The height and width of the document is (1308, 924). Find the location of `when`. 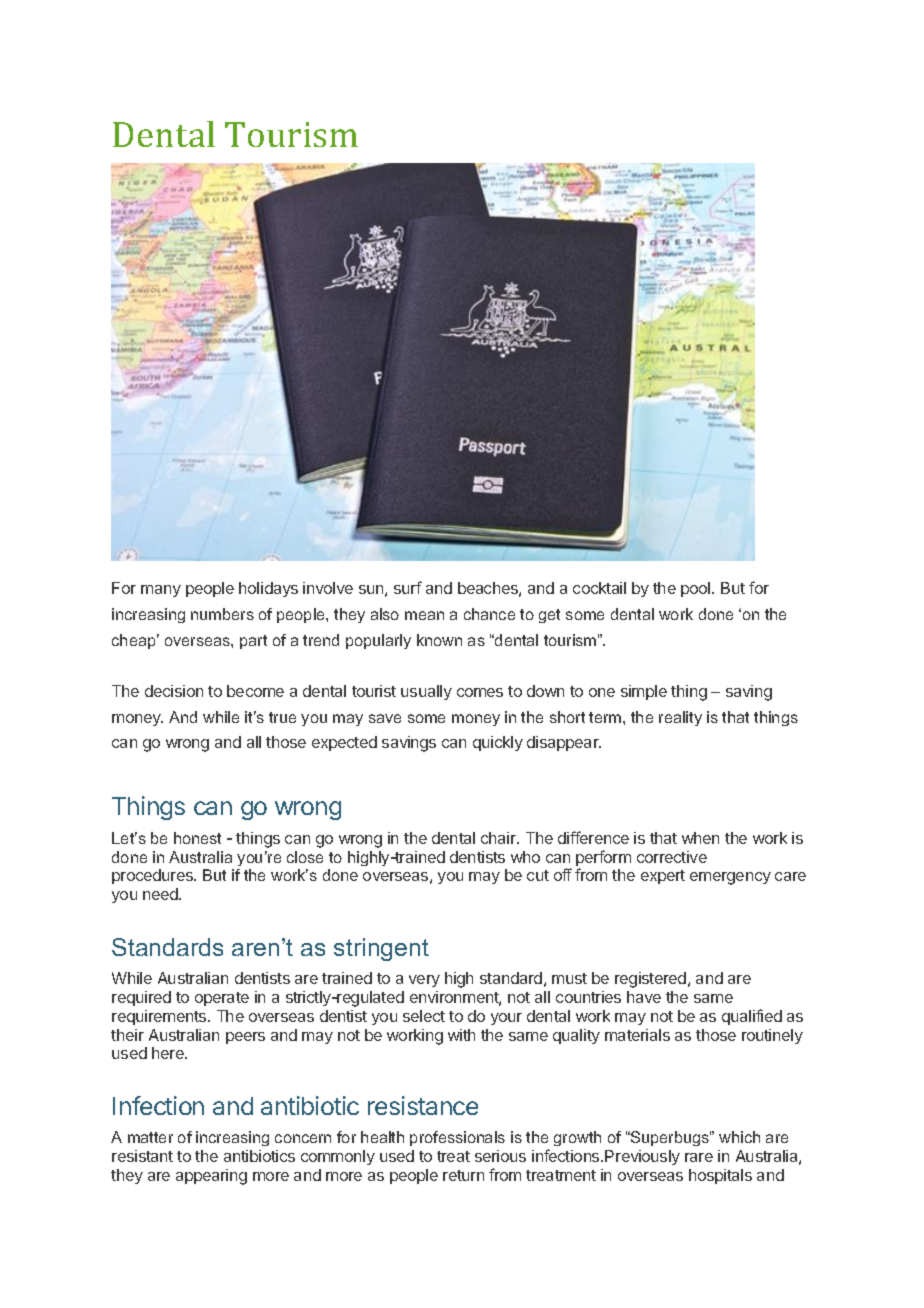

when is located at coordinates (700, 838).
